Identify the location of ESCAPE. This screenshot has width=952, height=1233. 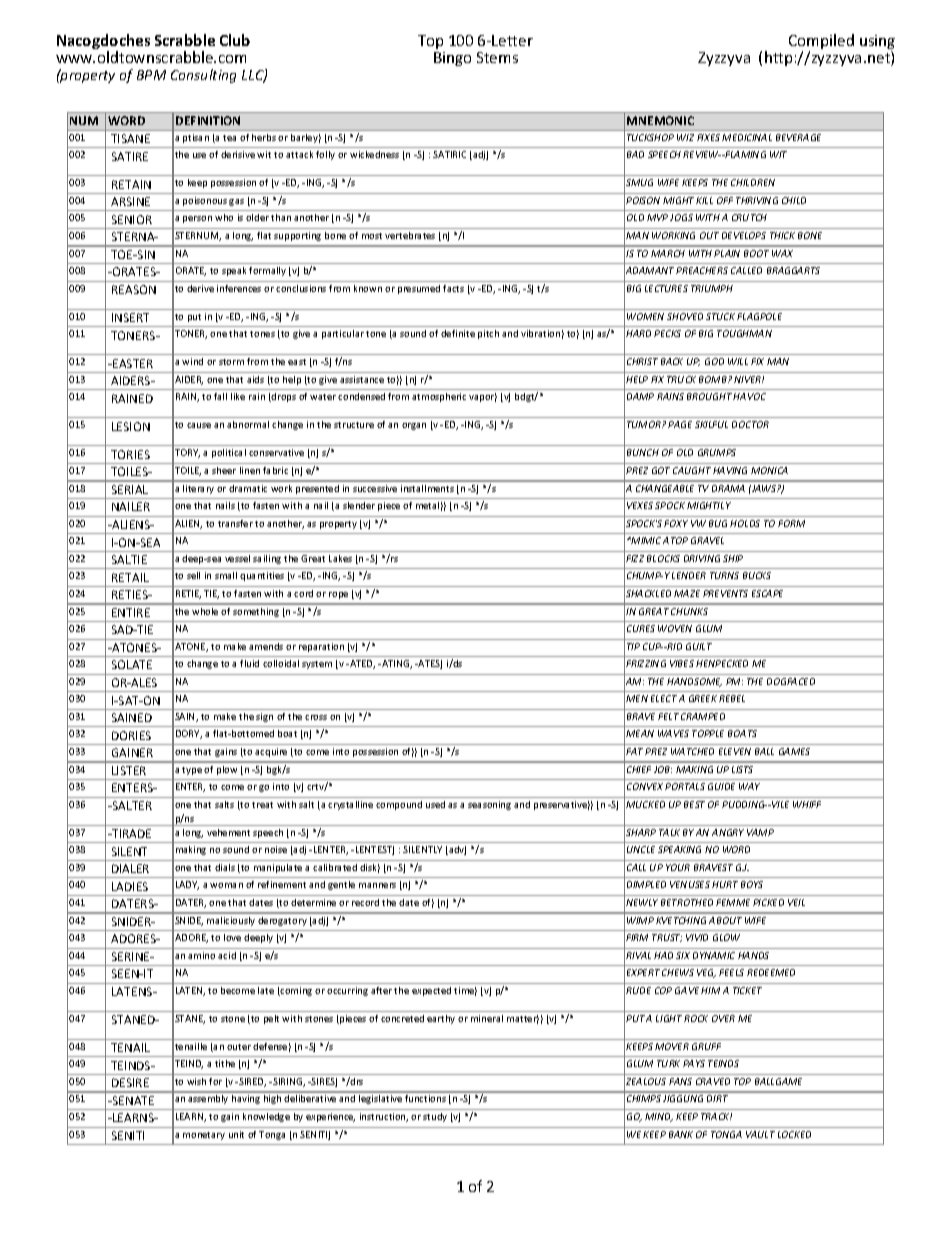
(767, 593).
